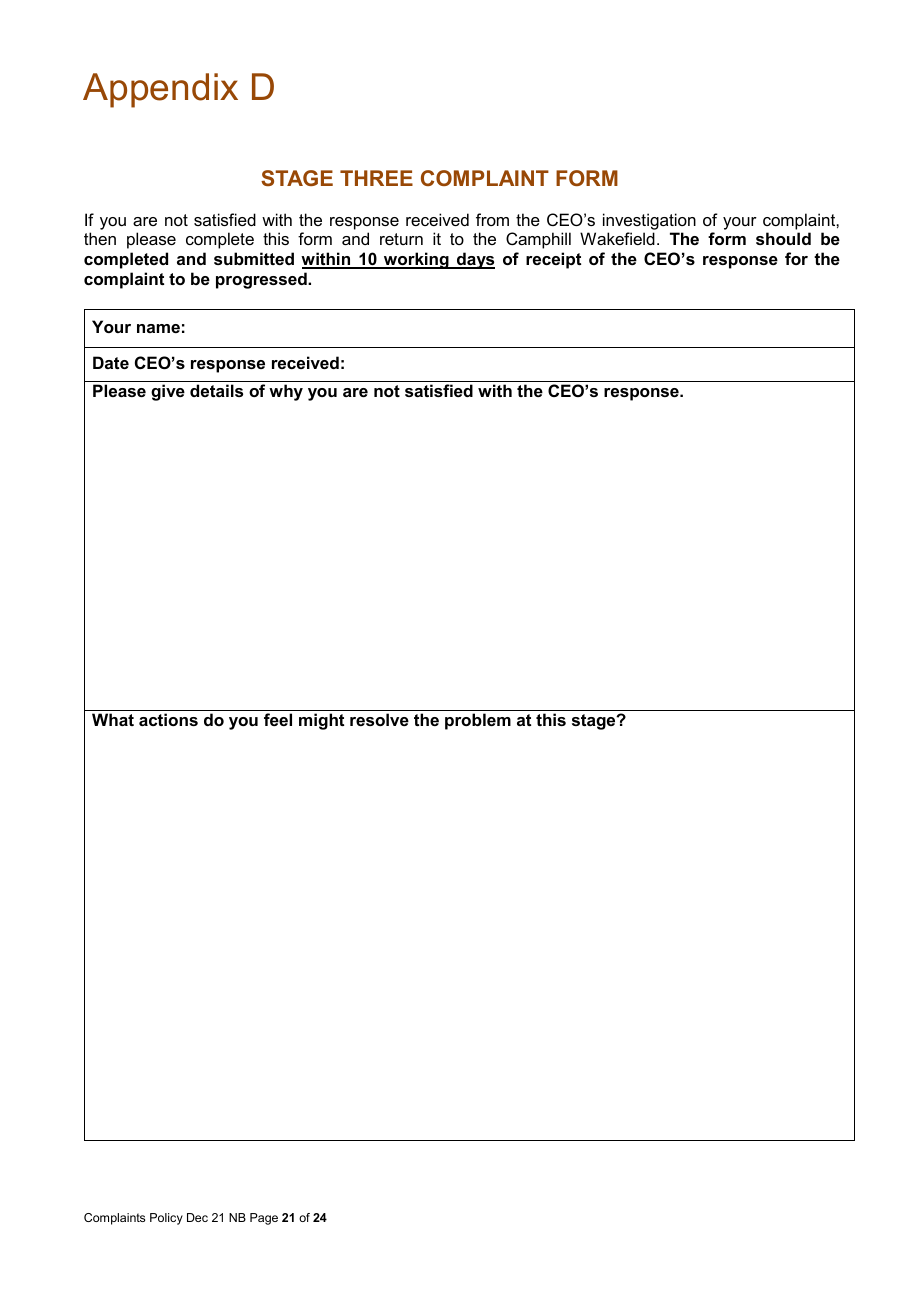  Describe the element at coordinates (197, 1217) in the screenshot. I see `Dec` at that location.
